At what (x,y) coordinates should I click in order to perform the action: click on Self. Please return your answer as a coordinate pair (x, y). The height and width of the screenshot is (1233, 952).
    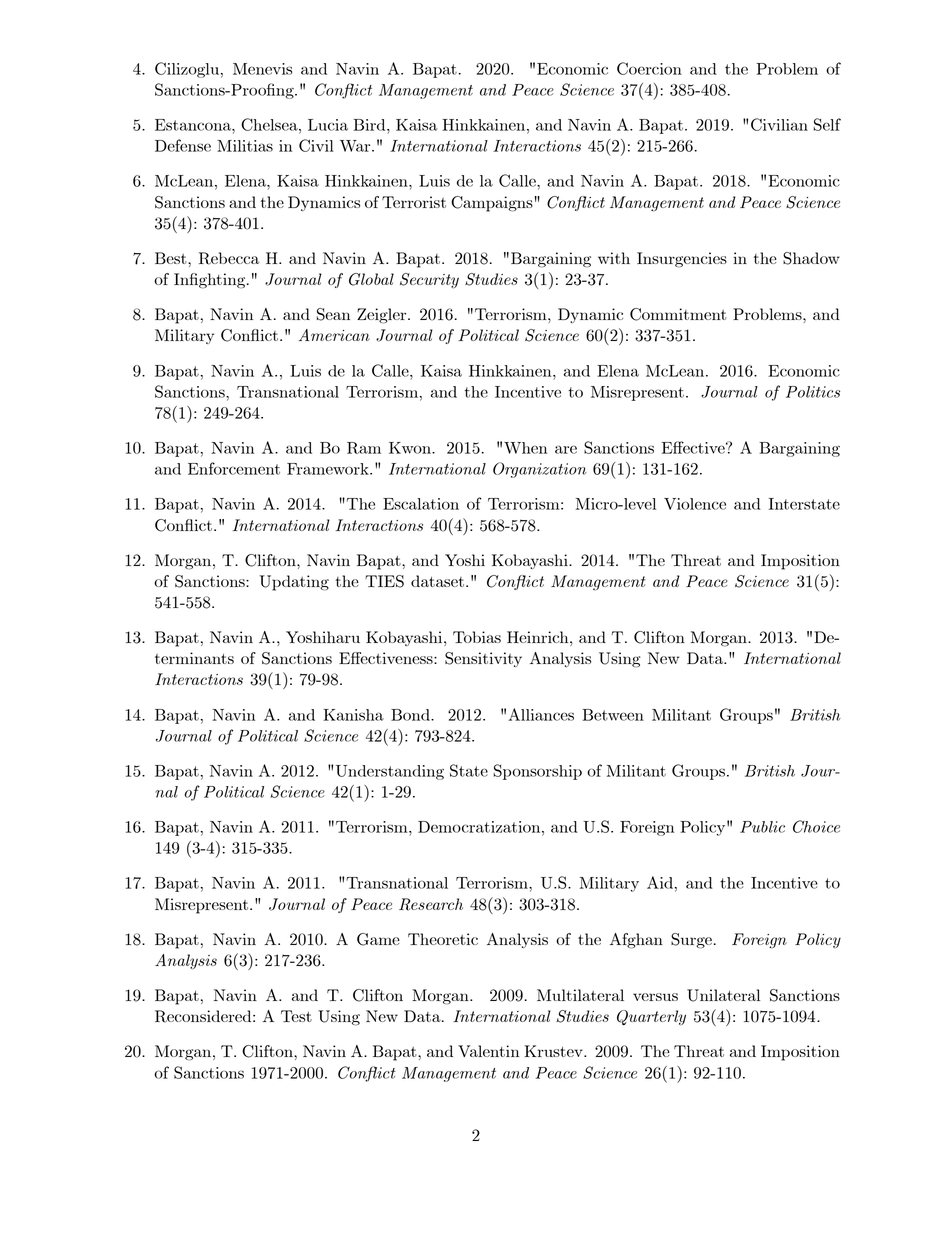
    Looking at the image, I should click on (827, 124).
